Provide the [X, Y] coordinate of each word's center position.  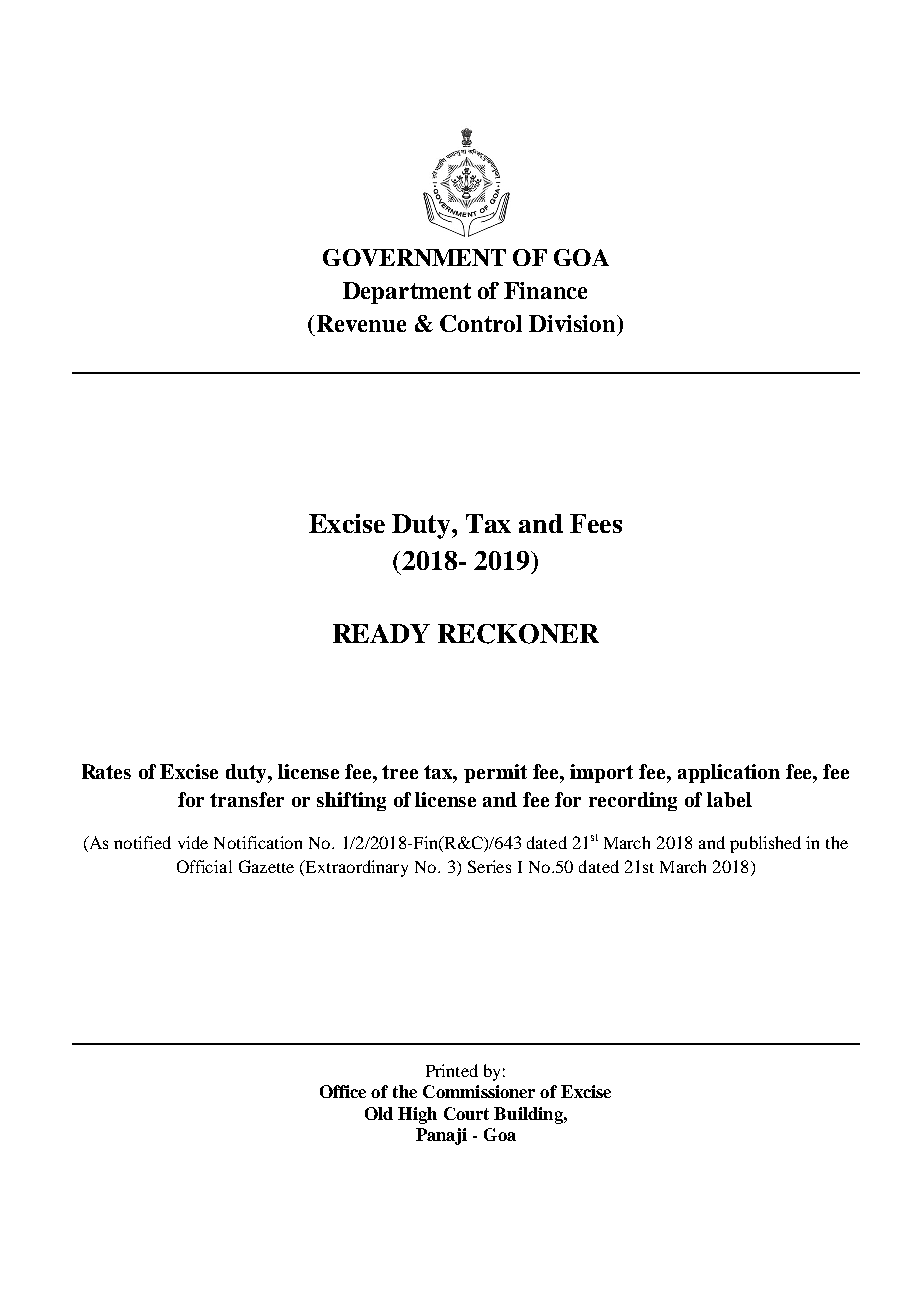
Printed [452, 1070]
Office [343, 1091]
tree [400, 772]
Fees [596, 523]
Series [489, 866]
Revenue [361, 323]
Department [407, 293]
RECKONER [518, 634]
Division [573, 323]
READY [381, 633]
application [729, 773]
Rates [106, 771]
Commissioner [479, 1091]
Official [204, 866]
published [765, 844]
